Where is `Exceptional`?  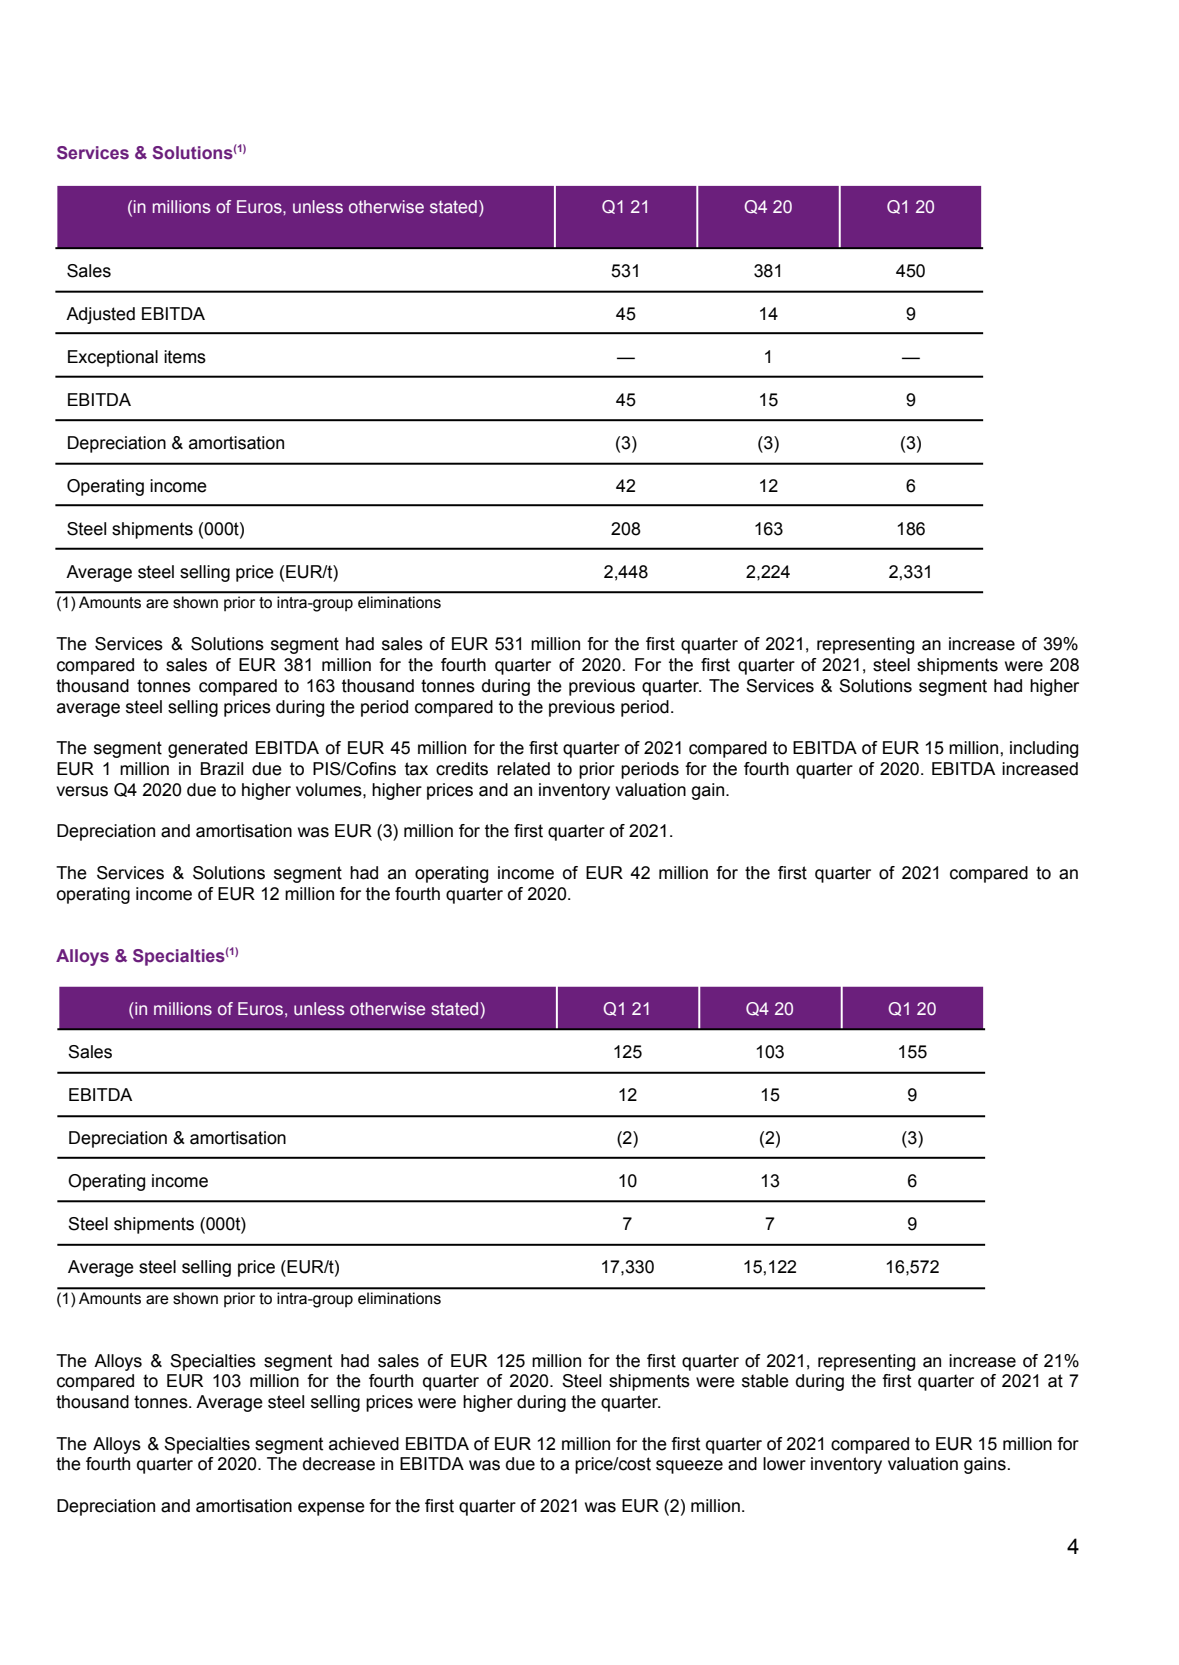
Exceptional is located at coordinates (113, 358).
